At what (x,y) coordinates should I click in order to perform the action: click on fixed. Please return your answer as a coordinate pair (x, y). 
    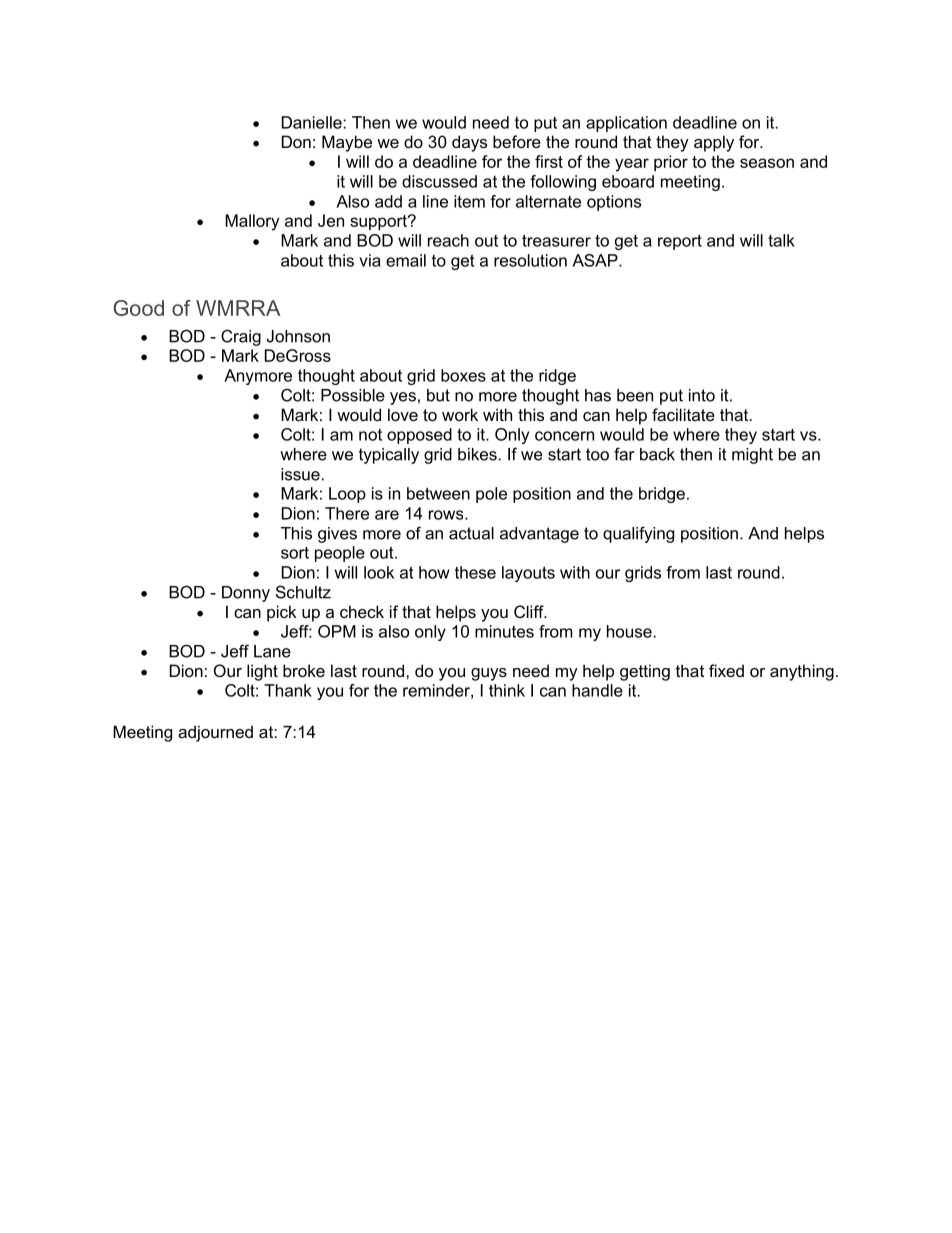
    Looking at the image, I should click on (726, 670).
